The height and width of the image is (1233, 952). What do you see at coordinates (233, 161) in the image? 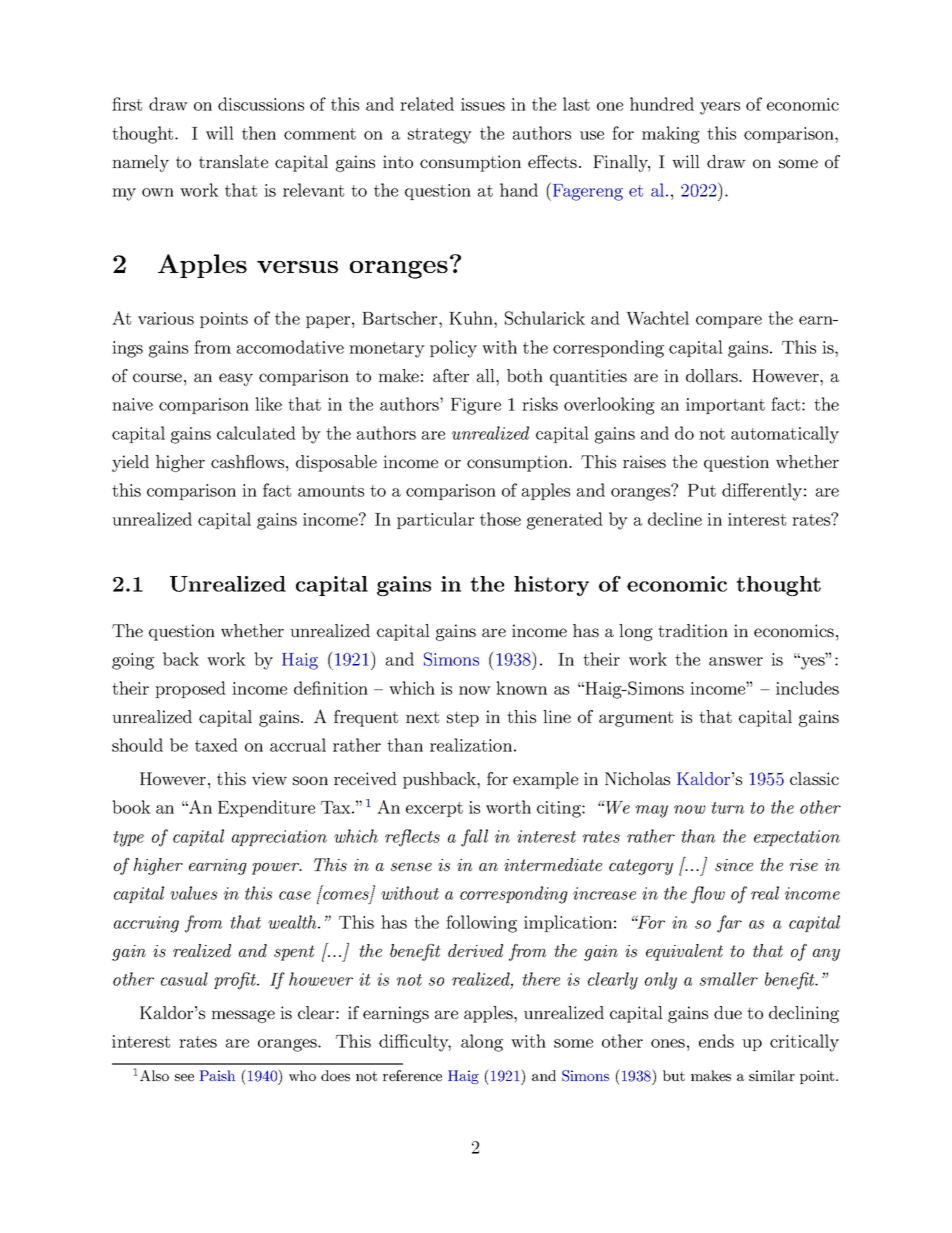
I see `translate` at bounding box center [233, 161].
